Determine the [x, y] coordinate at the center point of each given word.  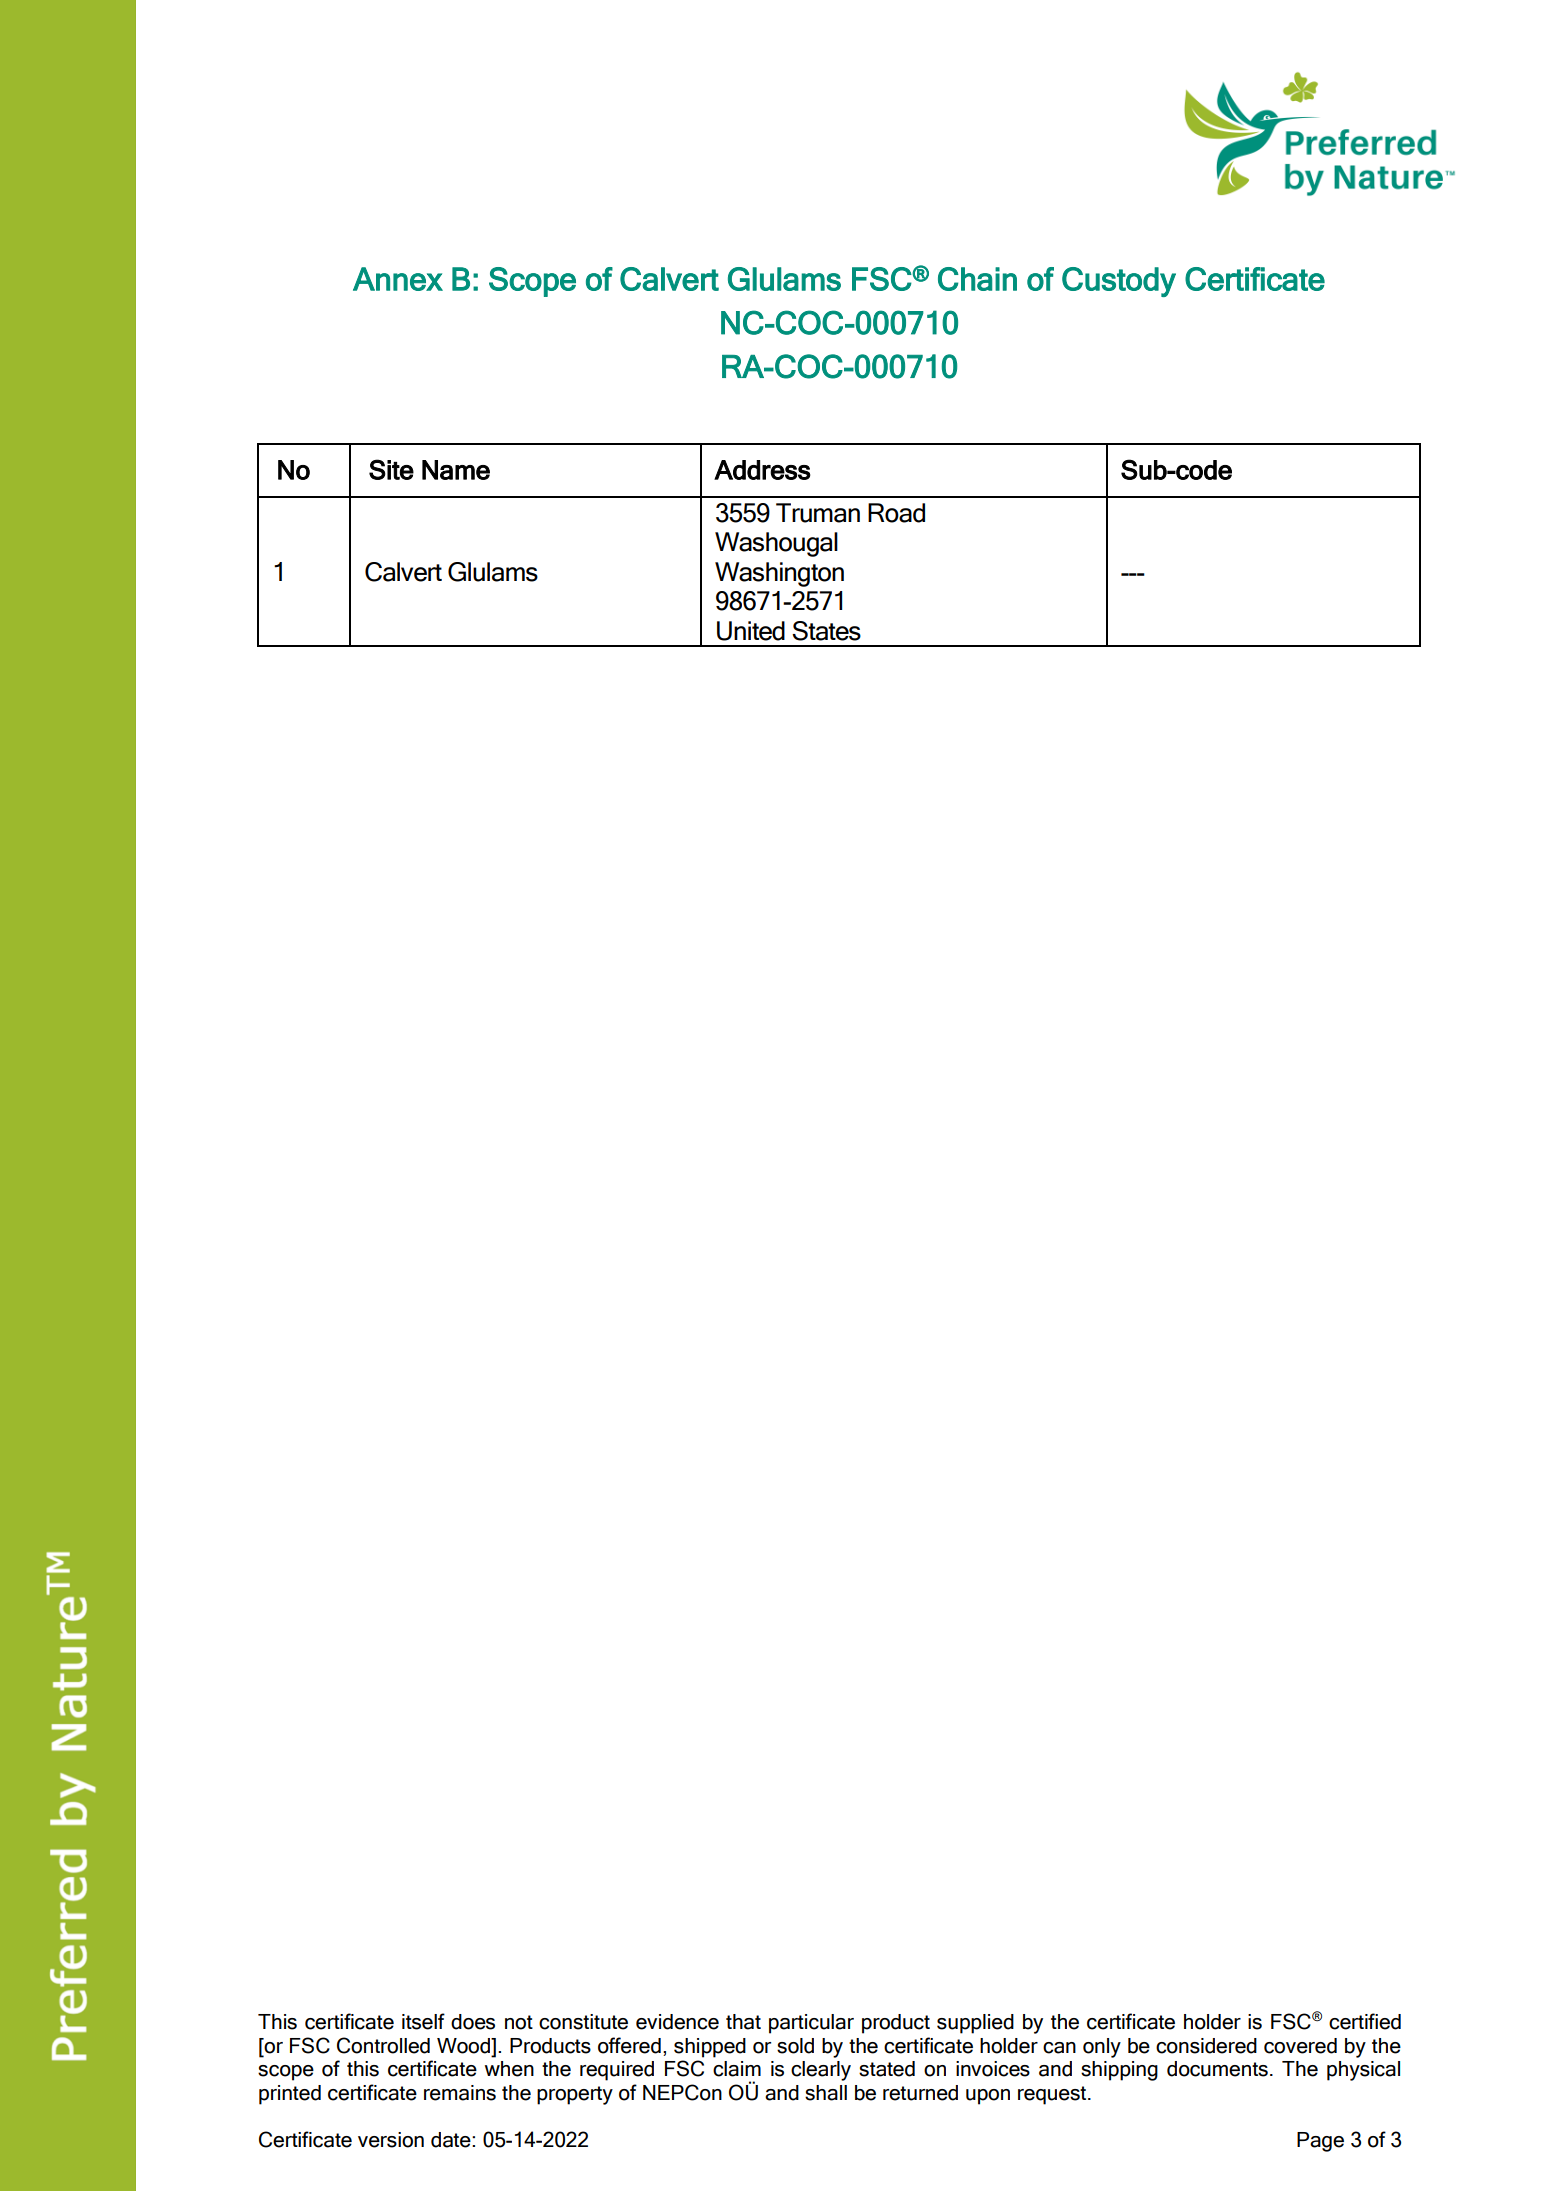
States [826, 631]
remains [460, 2093]
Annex [398, 279]
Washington [779, 574]
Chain [977, 279]
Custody [1119, 282]
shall [826, 2093]
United [751, 631]
